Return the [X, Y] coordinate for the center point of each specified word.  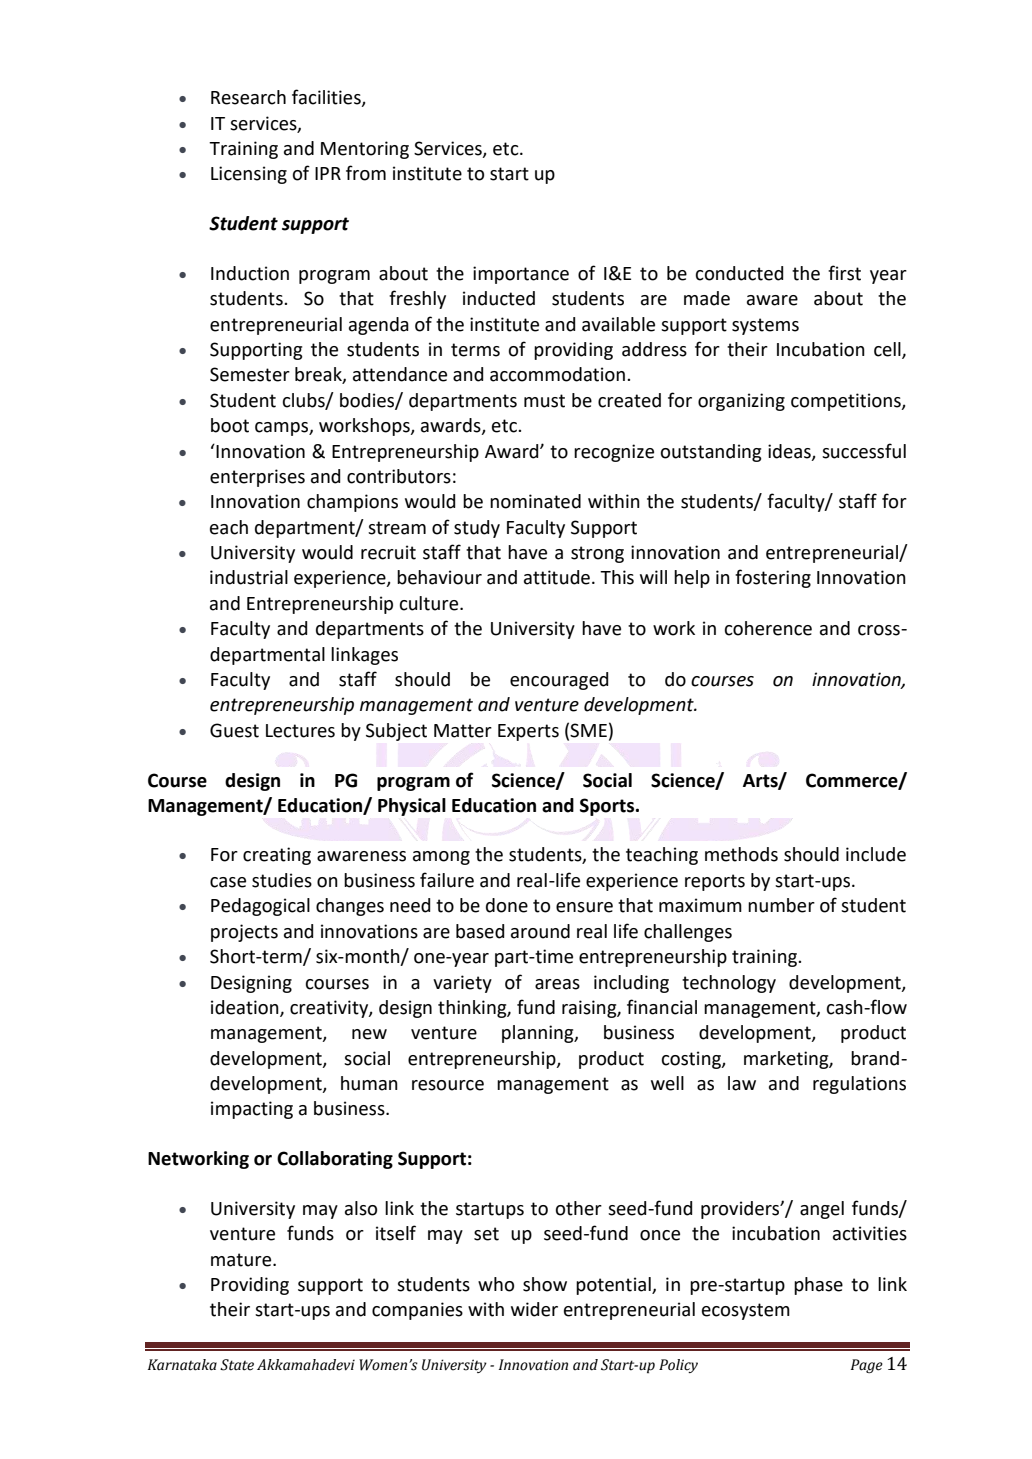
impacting [252, 1110]
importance [521, 275]
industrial [249, 577]
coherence [768, 628]
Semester [250, 374]
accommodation [559, 374]
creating [277, 856]
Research [248, 97]
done [507, 905]
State [237, 1365]
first [844, 273]
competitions [847, 402]
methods [741, 854]
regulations [859, 1085]
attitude [557, 577]
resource [448, 1085]
